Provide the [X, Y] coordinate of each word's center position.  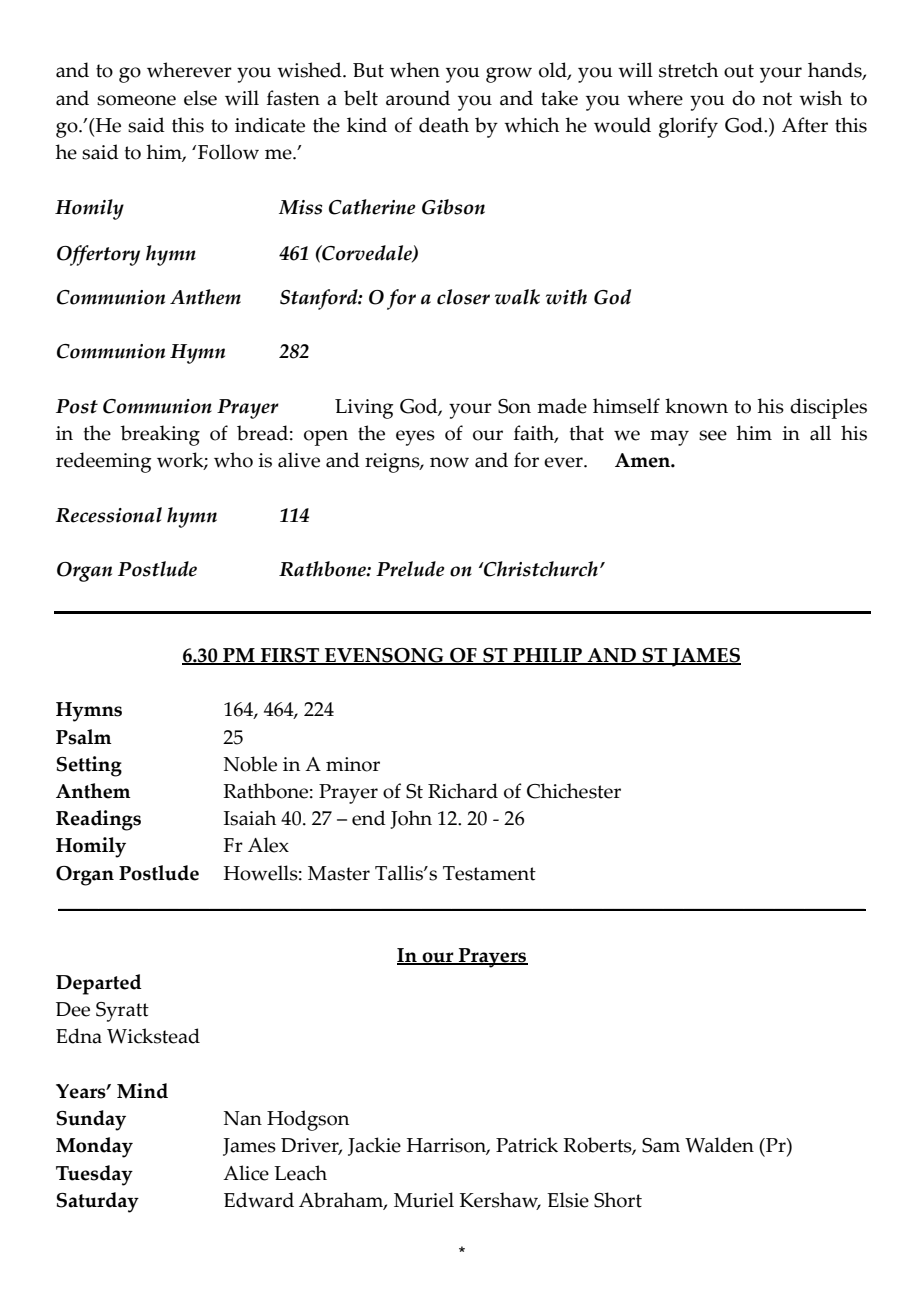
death [444, 125]
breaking [160, 435]
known [696, 406]
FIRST [290, 656]
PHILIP [547, 656]
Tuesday [94, 1175]
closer [463, 297]
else [200, 98]
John [411, 819]
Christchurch [540, 569]
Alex [268, 845]
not [777, 99]
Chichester [574, 791]
